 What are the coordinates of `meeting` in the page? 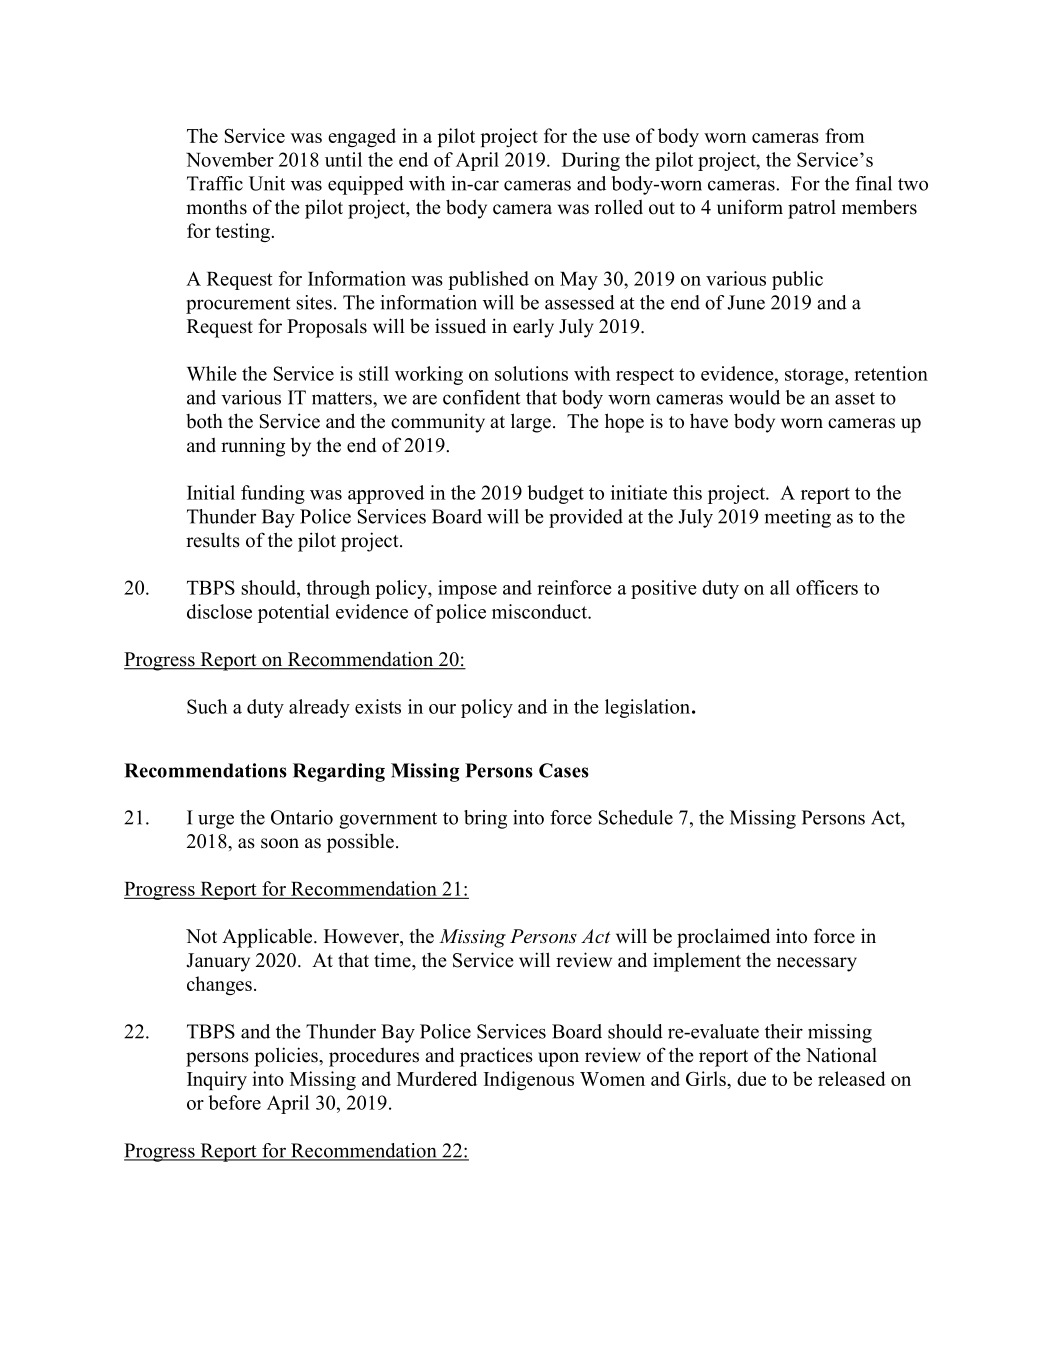 It's located at (798, 518).
